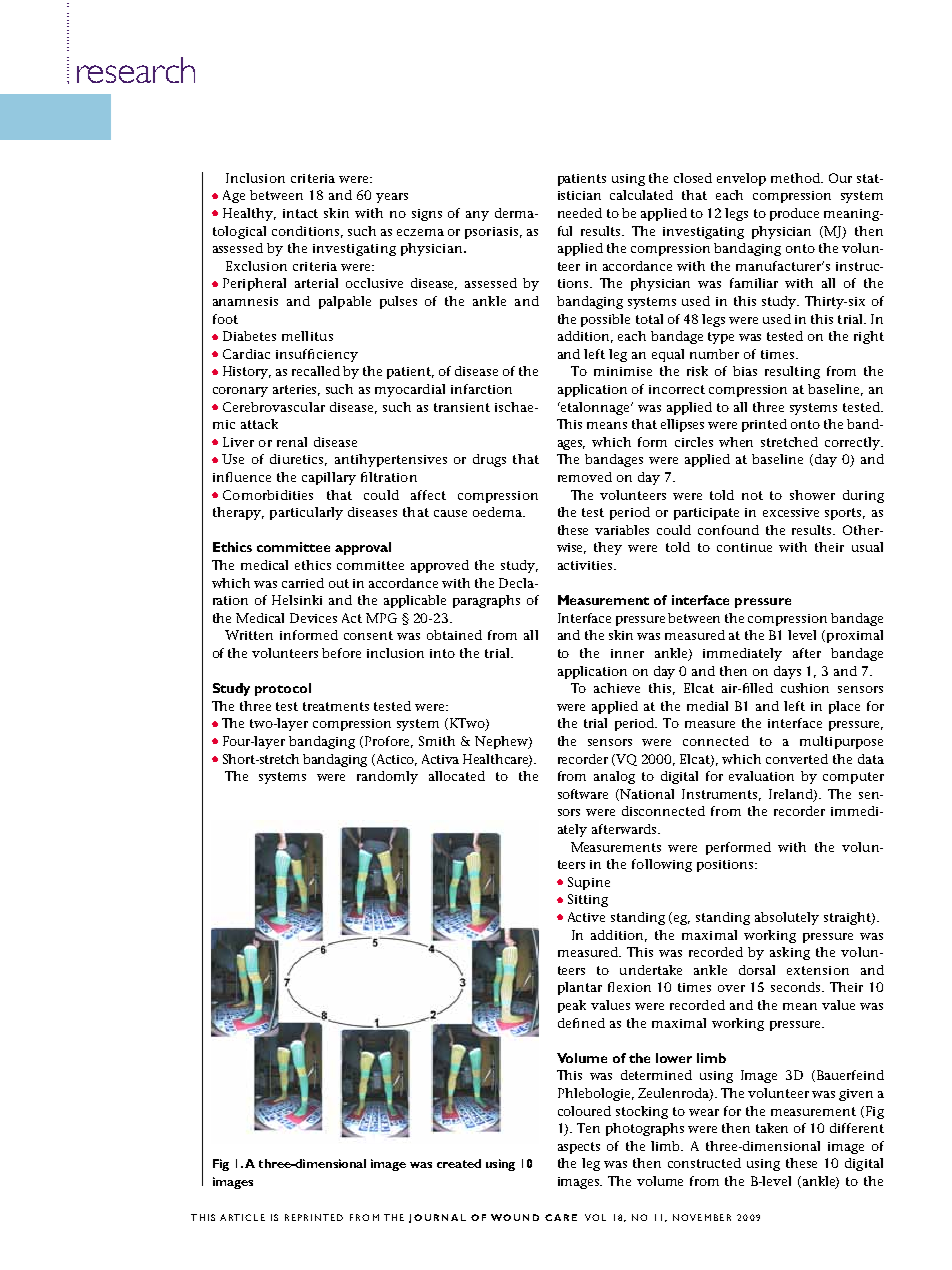 Image resolution: width=952 pixels, height=1270 pixels. What do you see at coordinates (459, 1163) in the screenshot?
I see `created` at bounding box center [459, 1163].
